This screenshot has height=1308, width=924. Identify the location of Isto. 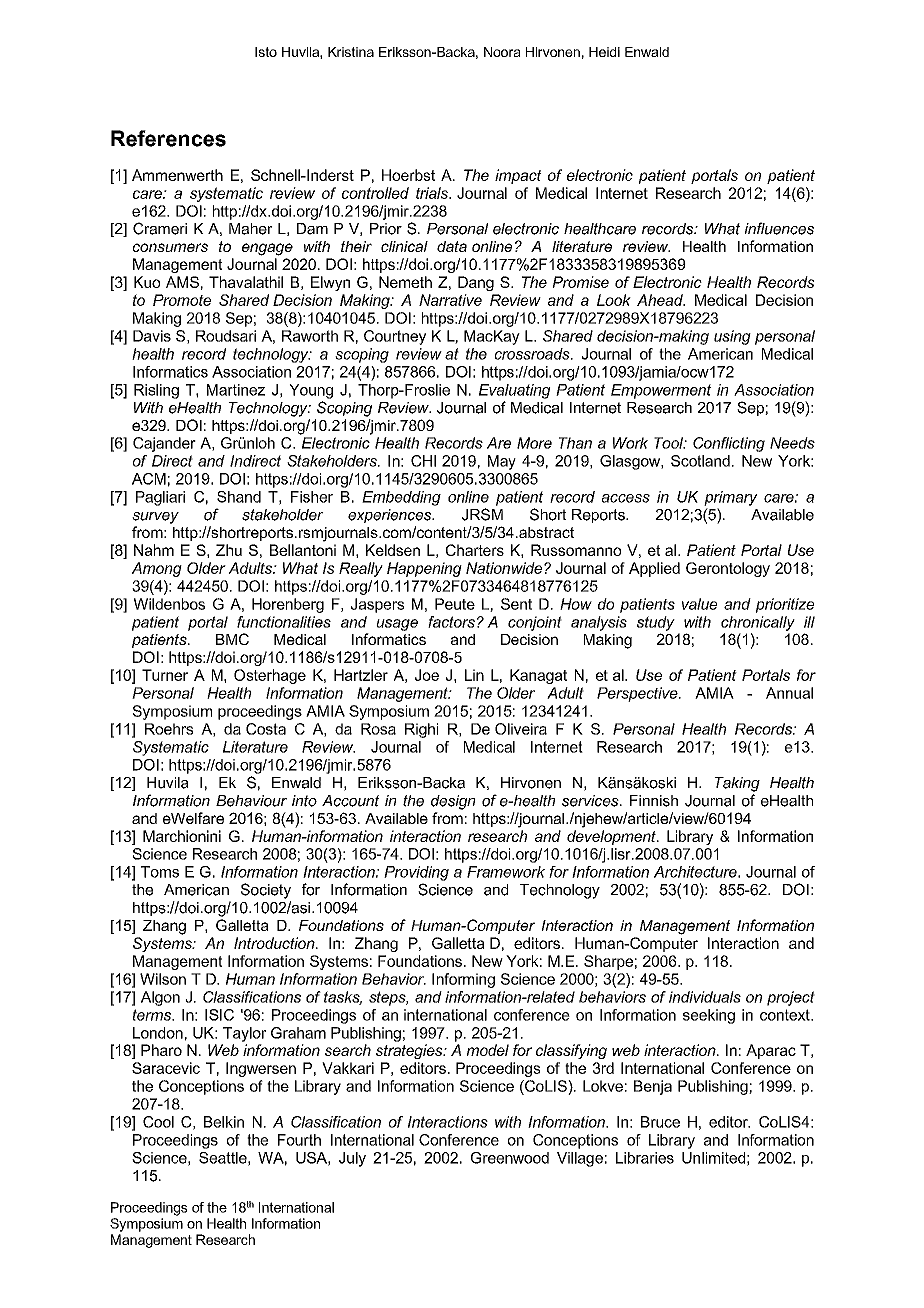
(266, 52).
